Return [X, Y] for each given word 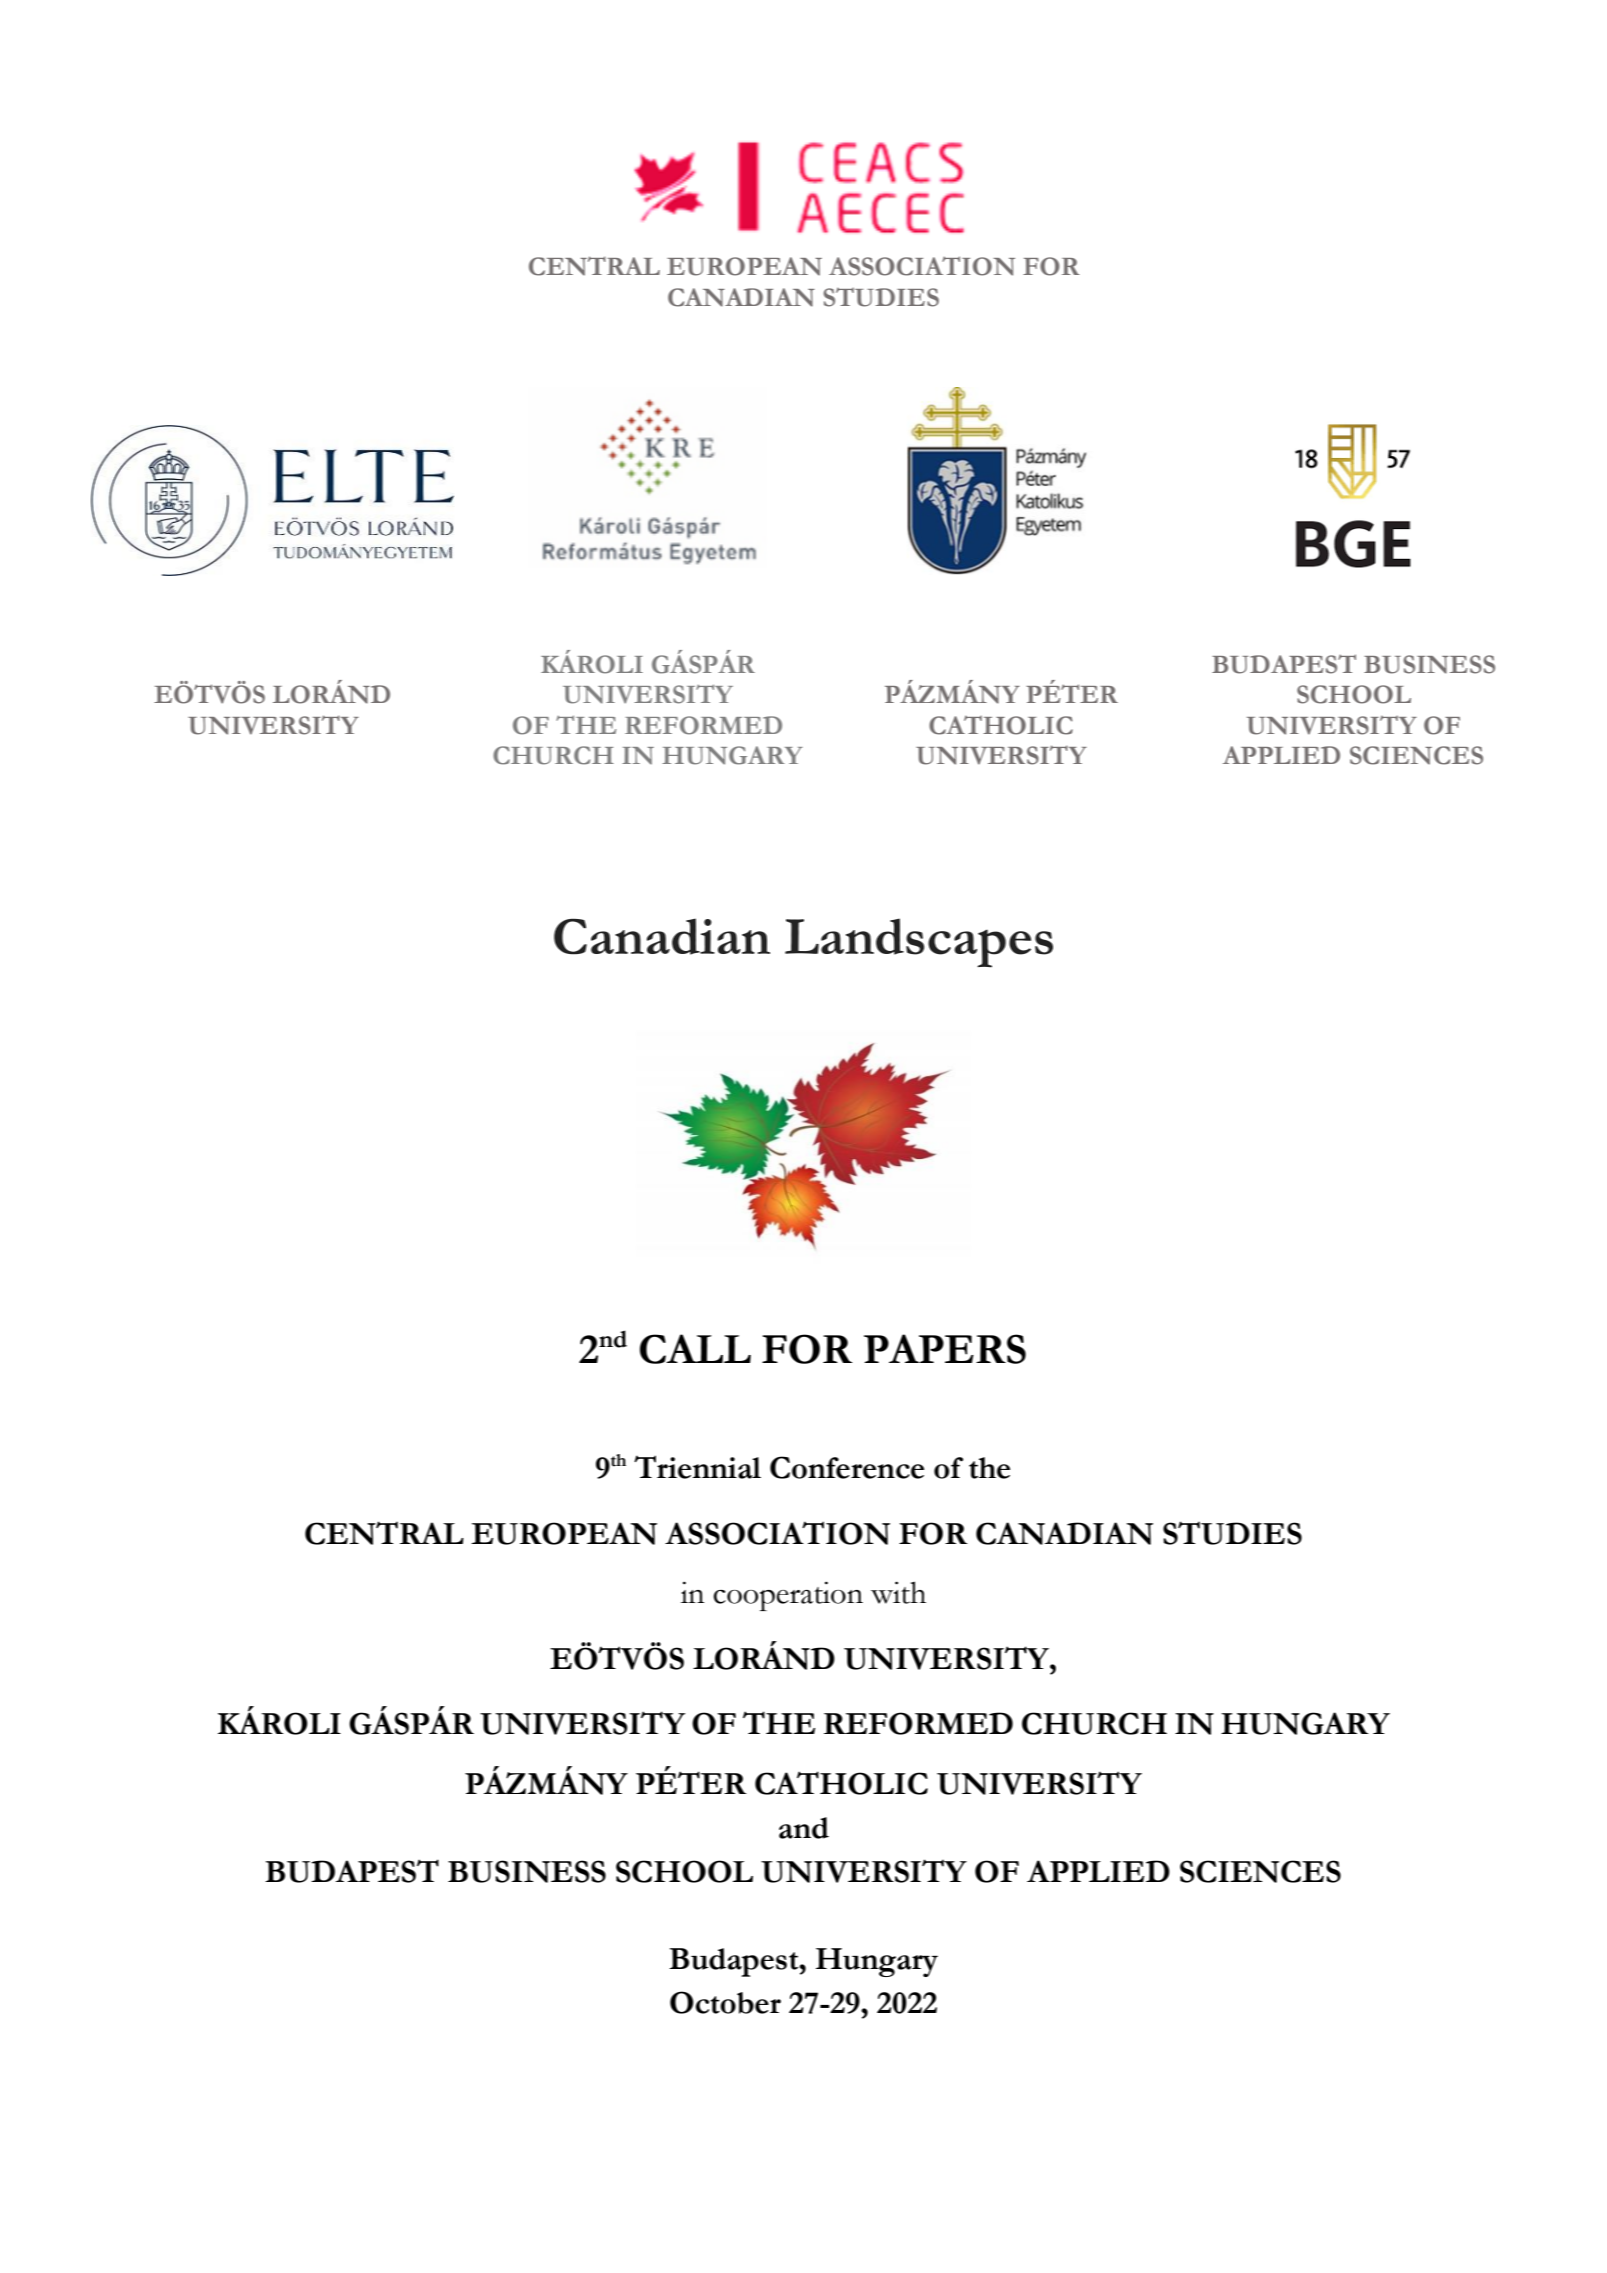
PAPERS [945, 1349]
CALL [695, 1349]
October [725, 2002]
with [898, 1592]
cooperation [788, 1596]
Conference [847, 1467]
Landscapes [919, 943]
